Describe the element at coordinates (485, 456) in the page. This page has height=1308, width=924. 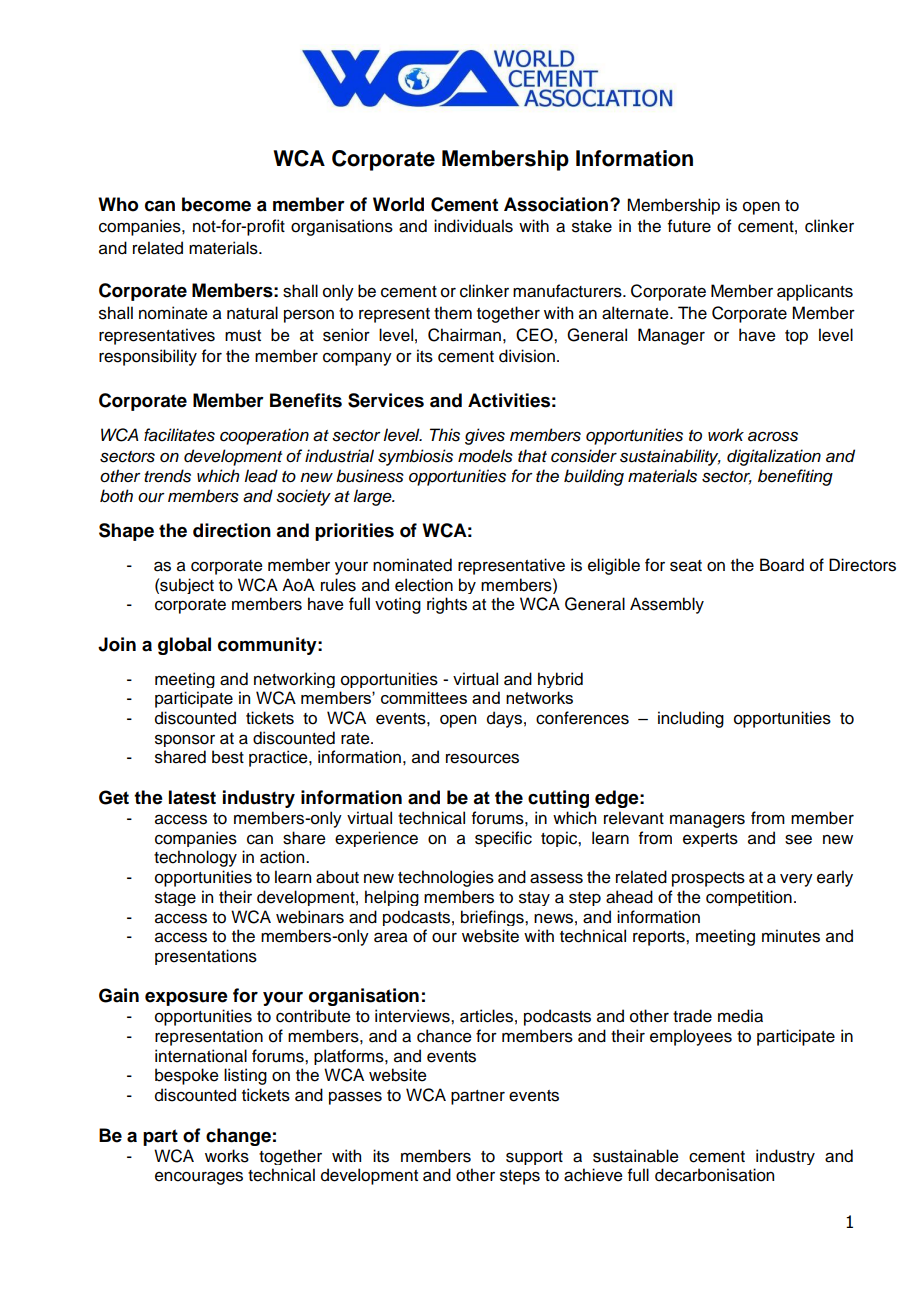
I see `models` at that location.
